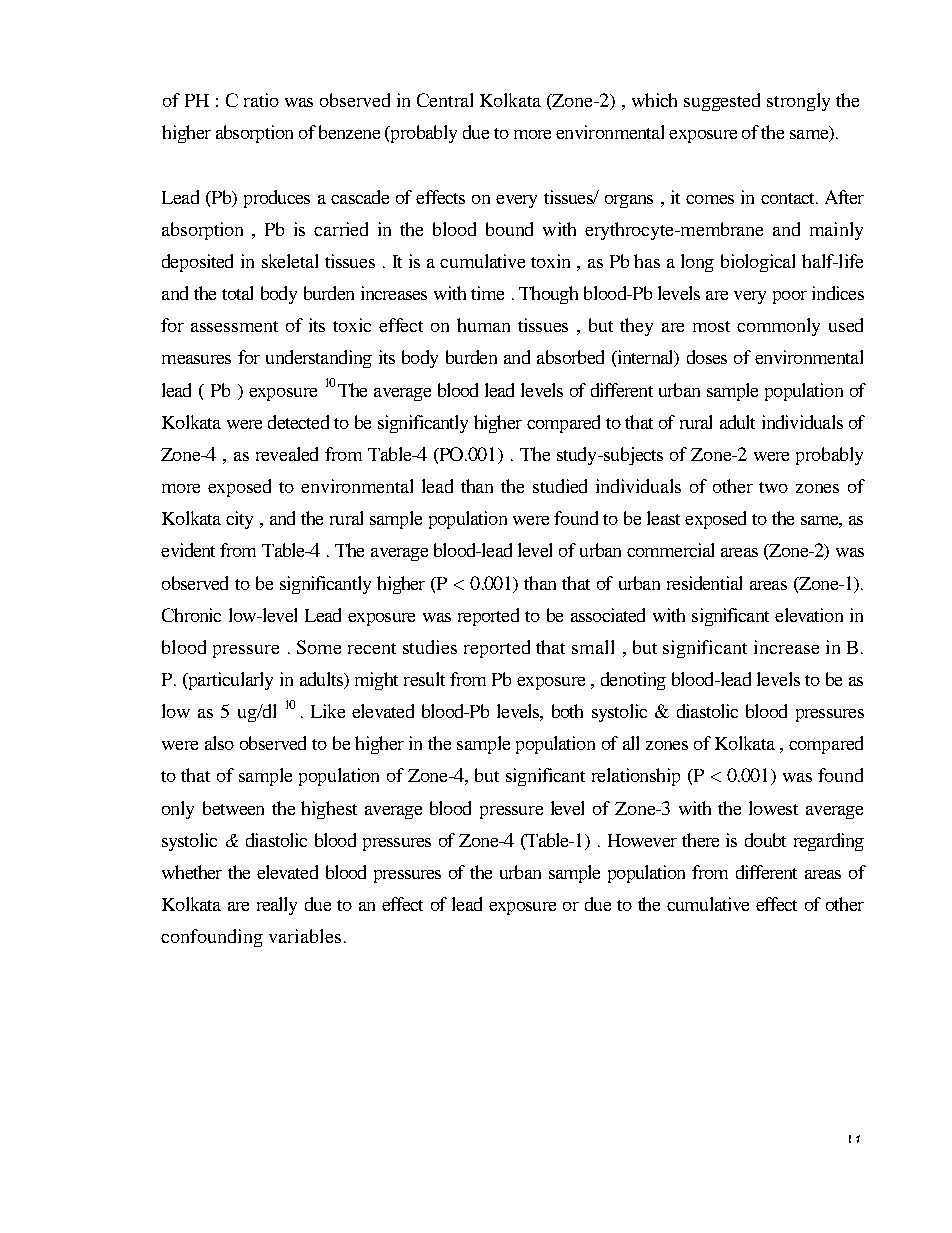  I want to click on Central, so click(445, 100).
